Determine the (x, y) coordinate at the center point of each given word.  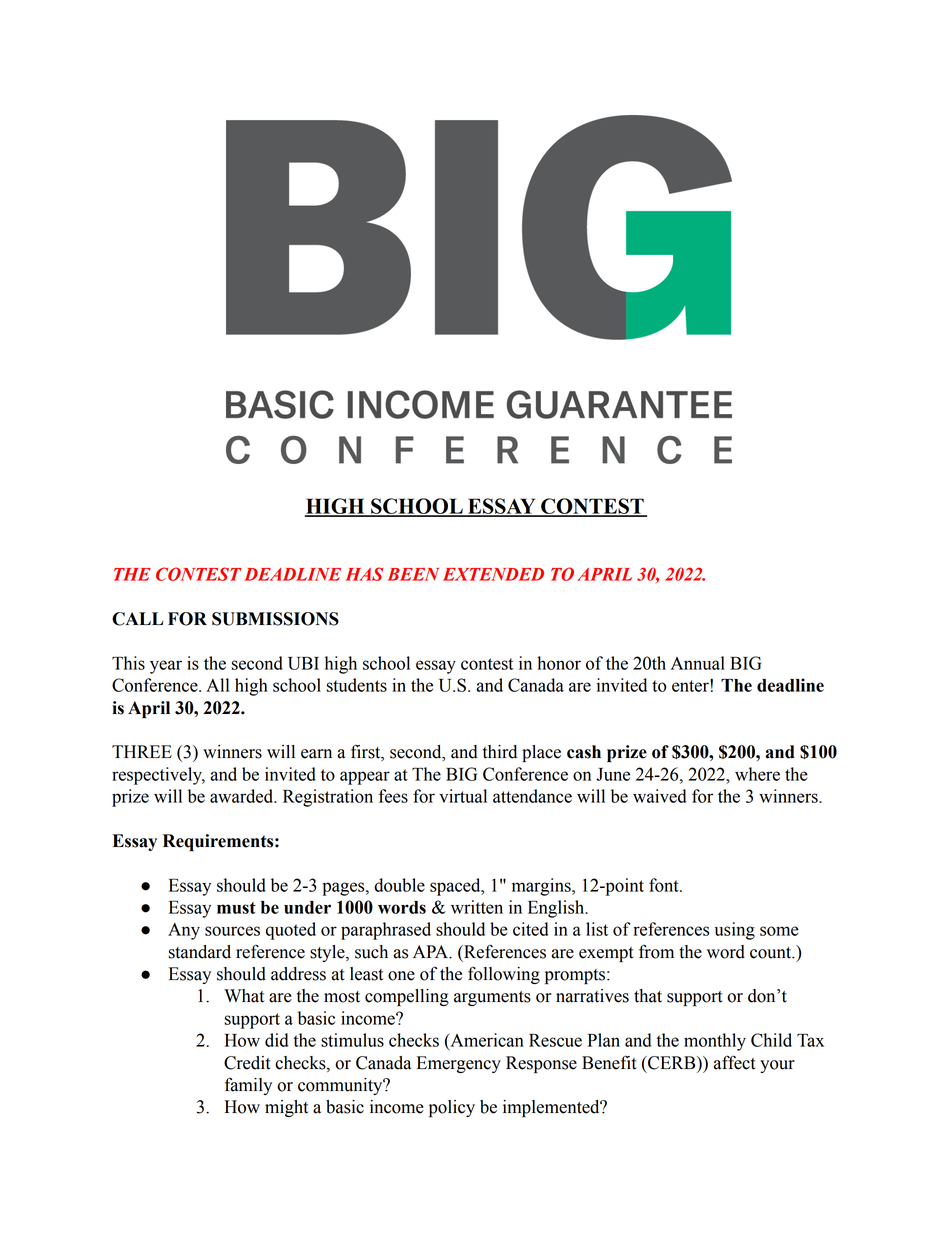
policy (452, 1108)
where (757, 774)
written (477, 907)
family (248, 1086)
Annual (698, 663)
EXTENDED (493, 574)
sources (232, 931)
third (500, 752)
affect (735, 1062)
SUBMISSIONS (275, 619)
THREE (142, 751)
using (735, 931)
